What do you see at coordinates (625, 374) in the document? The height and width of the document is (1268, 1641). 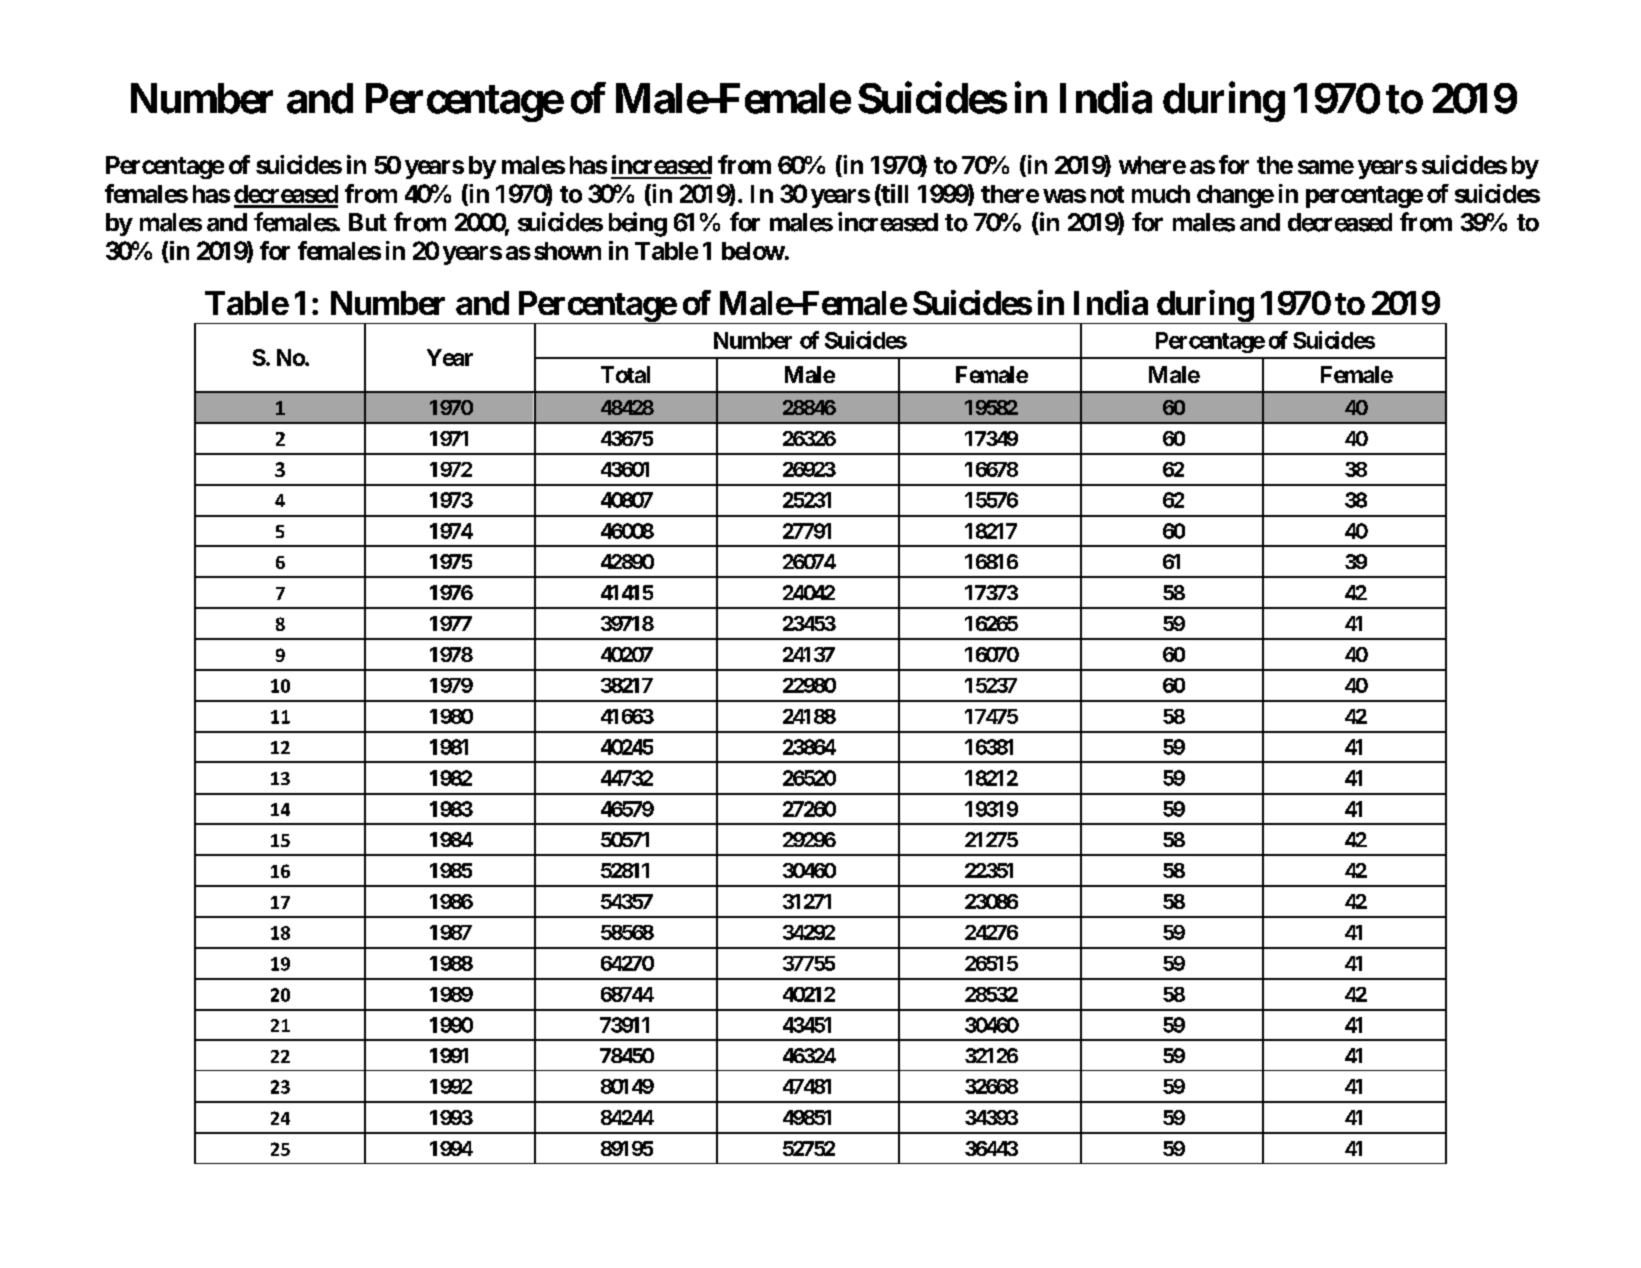 I see `Total` at bounding box center [625, 374].
